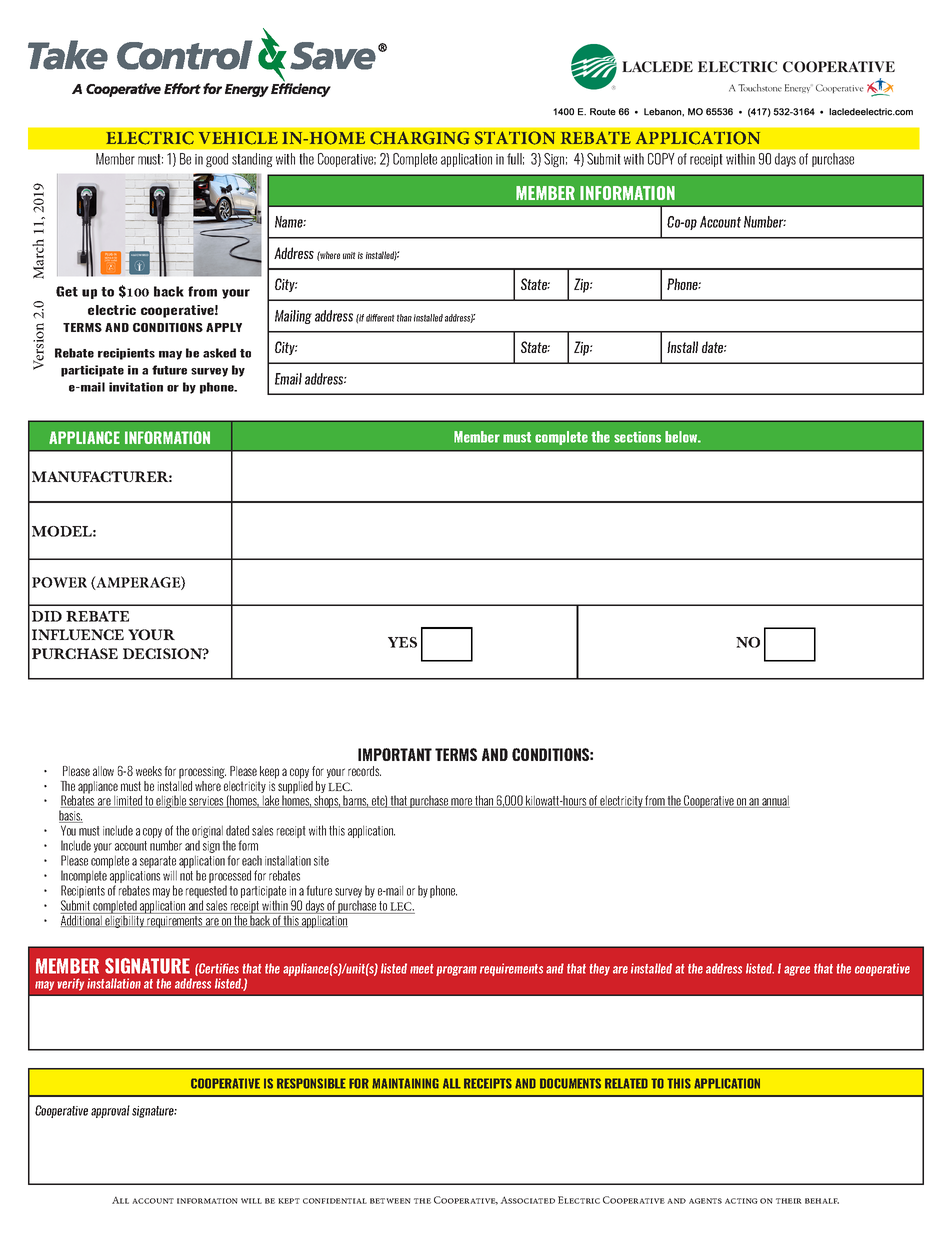  What do you see at coordinates (217, 160) in the document?
I see `good` at bounding box center [217, 160].
